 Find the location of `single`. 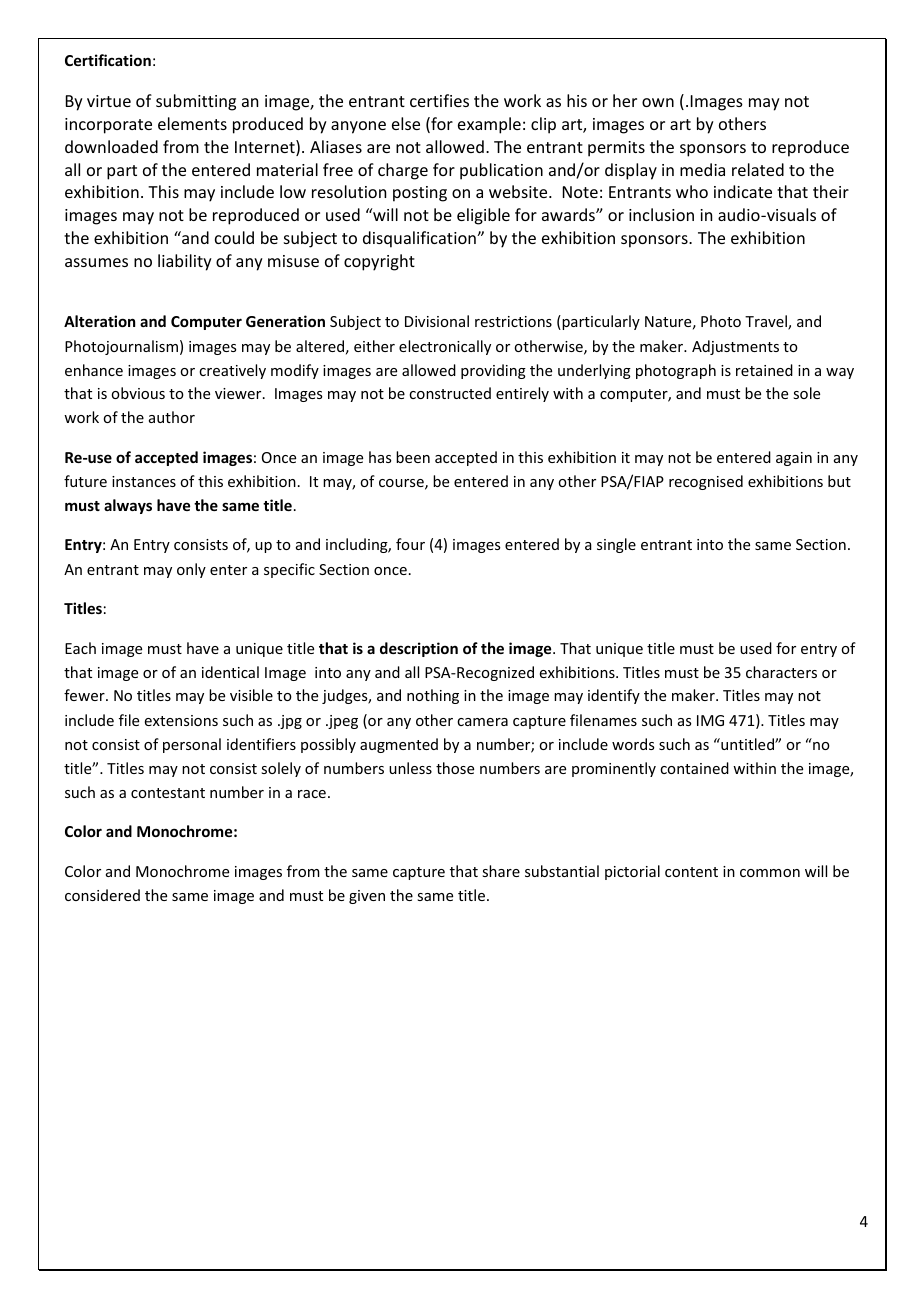

single is located at coordinates (616, 545).
